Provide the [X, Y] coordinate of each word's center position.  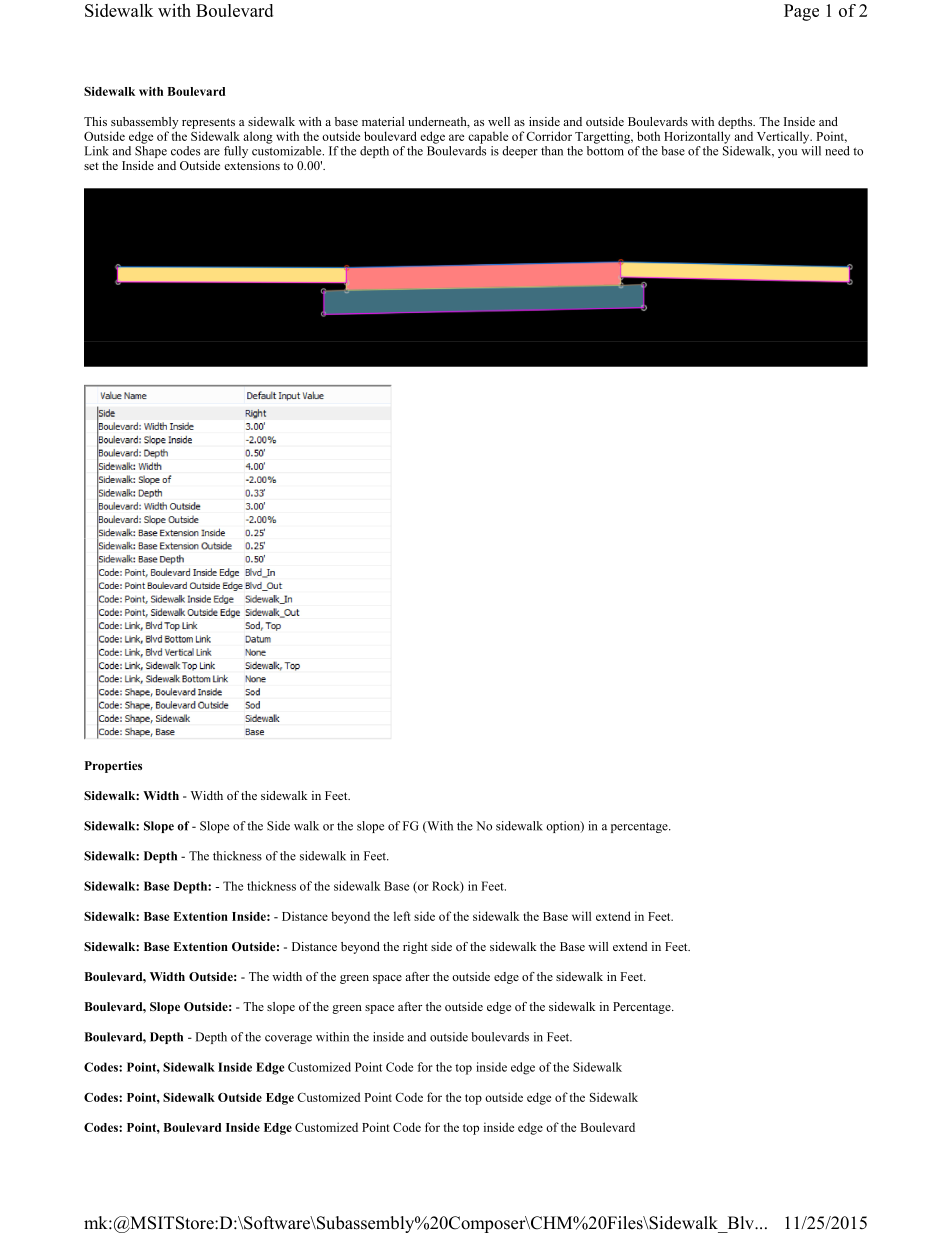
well [499, 121]
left [402, 916]
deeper [520, 152]
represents [208, 123]
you [787, 153]
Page [801, 12]
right [415, 948]
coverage [288, 1039]
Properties [113, 767]
